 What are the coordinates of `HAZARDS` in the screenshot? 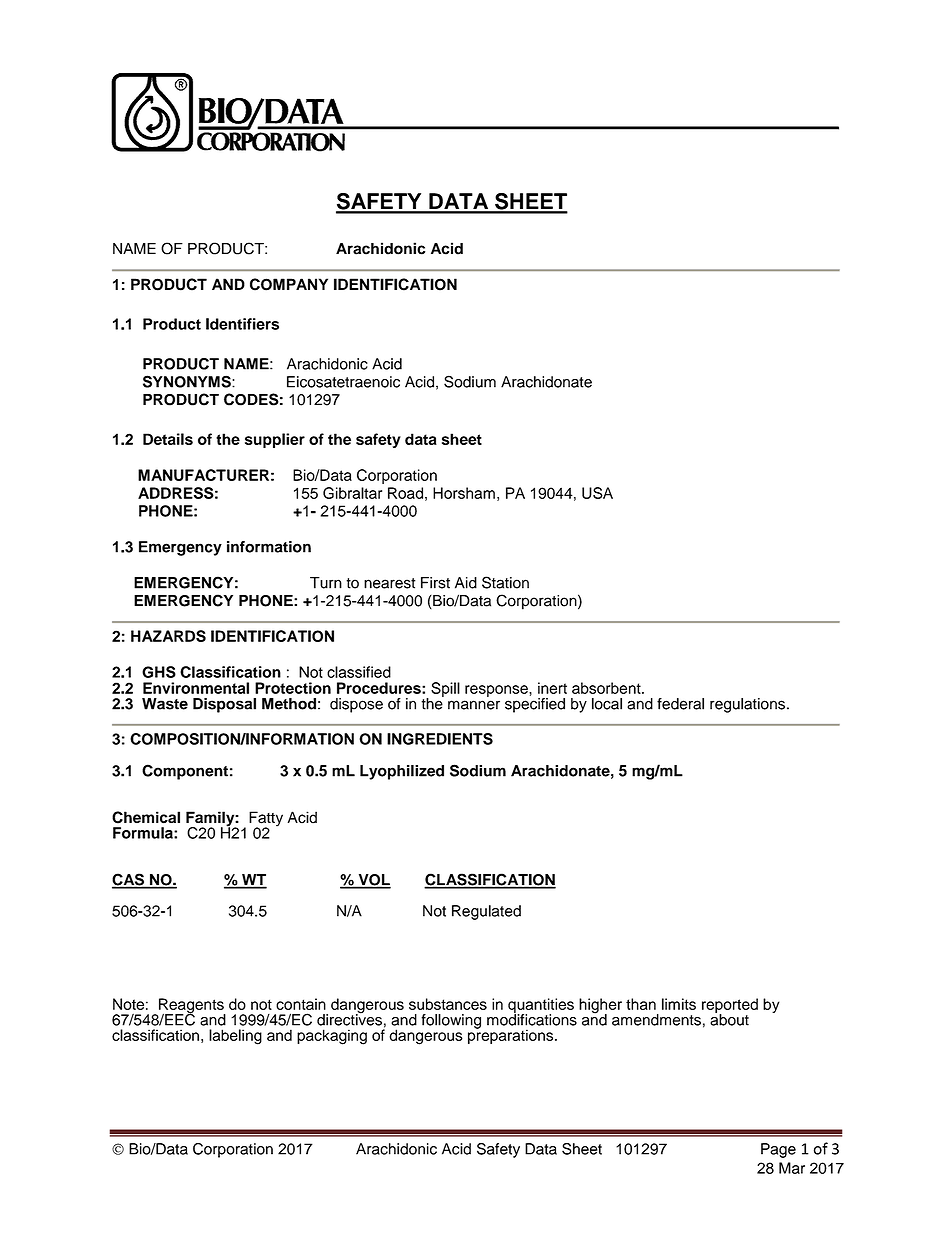 It's located at (168, 636).
